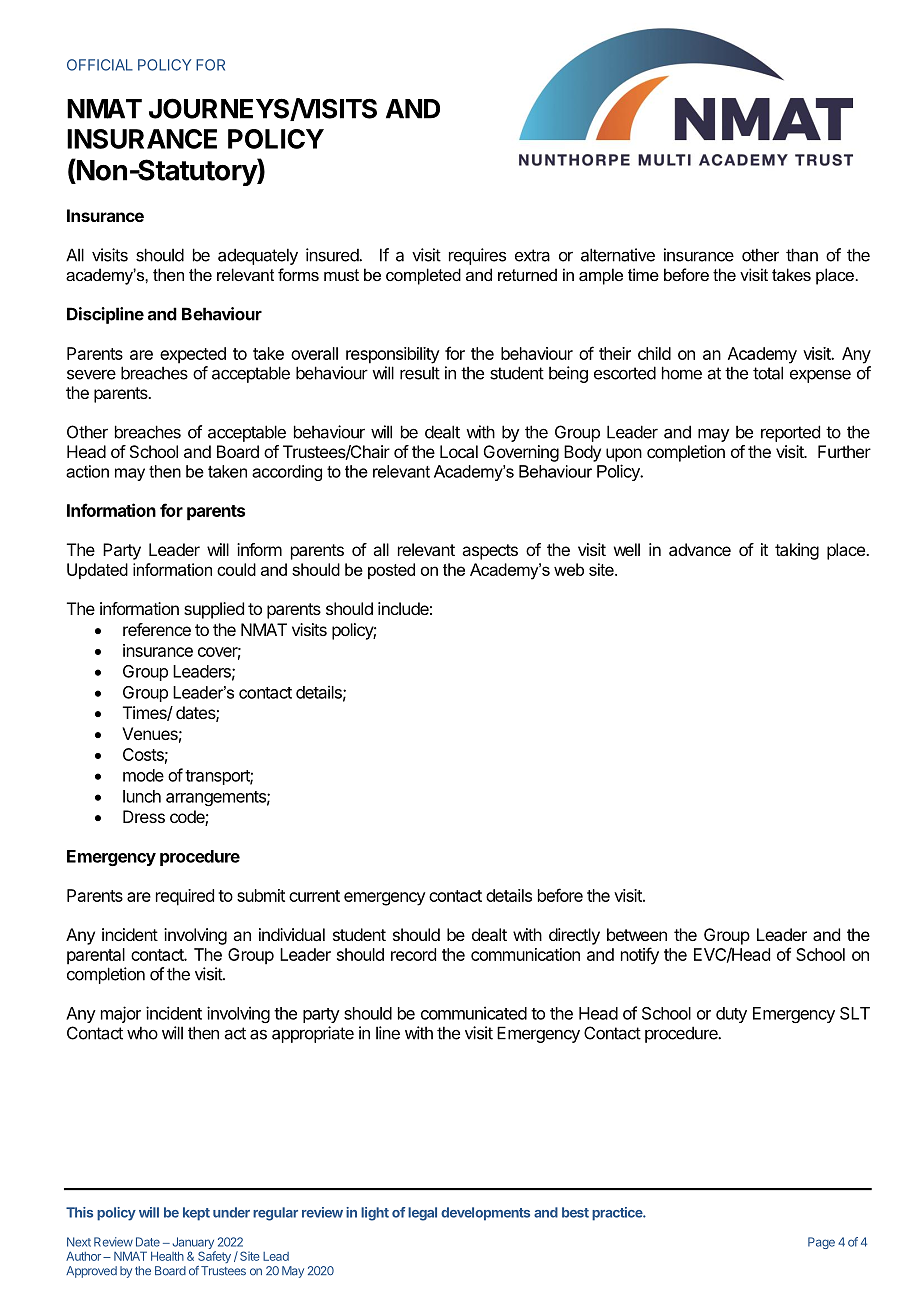 The width and height of the page is (924, 1308). What do you see at coordinates (236, 569) in the page?
I see `could` at bounding box center [236, 569].
